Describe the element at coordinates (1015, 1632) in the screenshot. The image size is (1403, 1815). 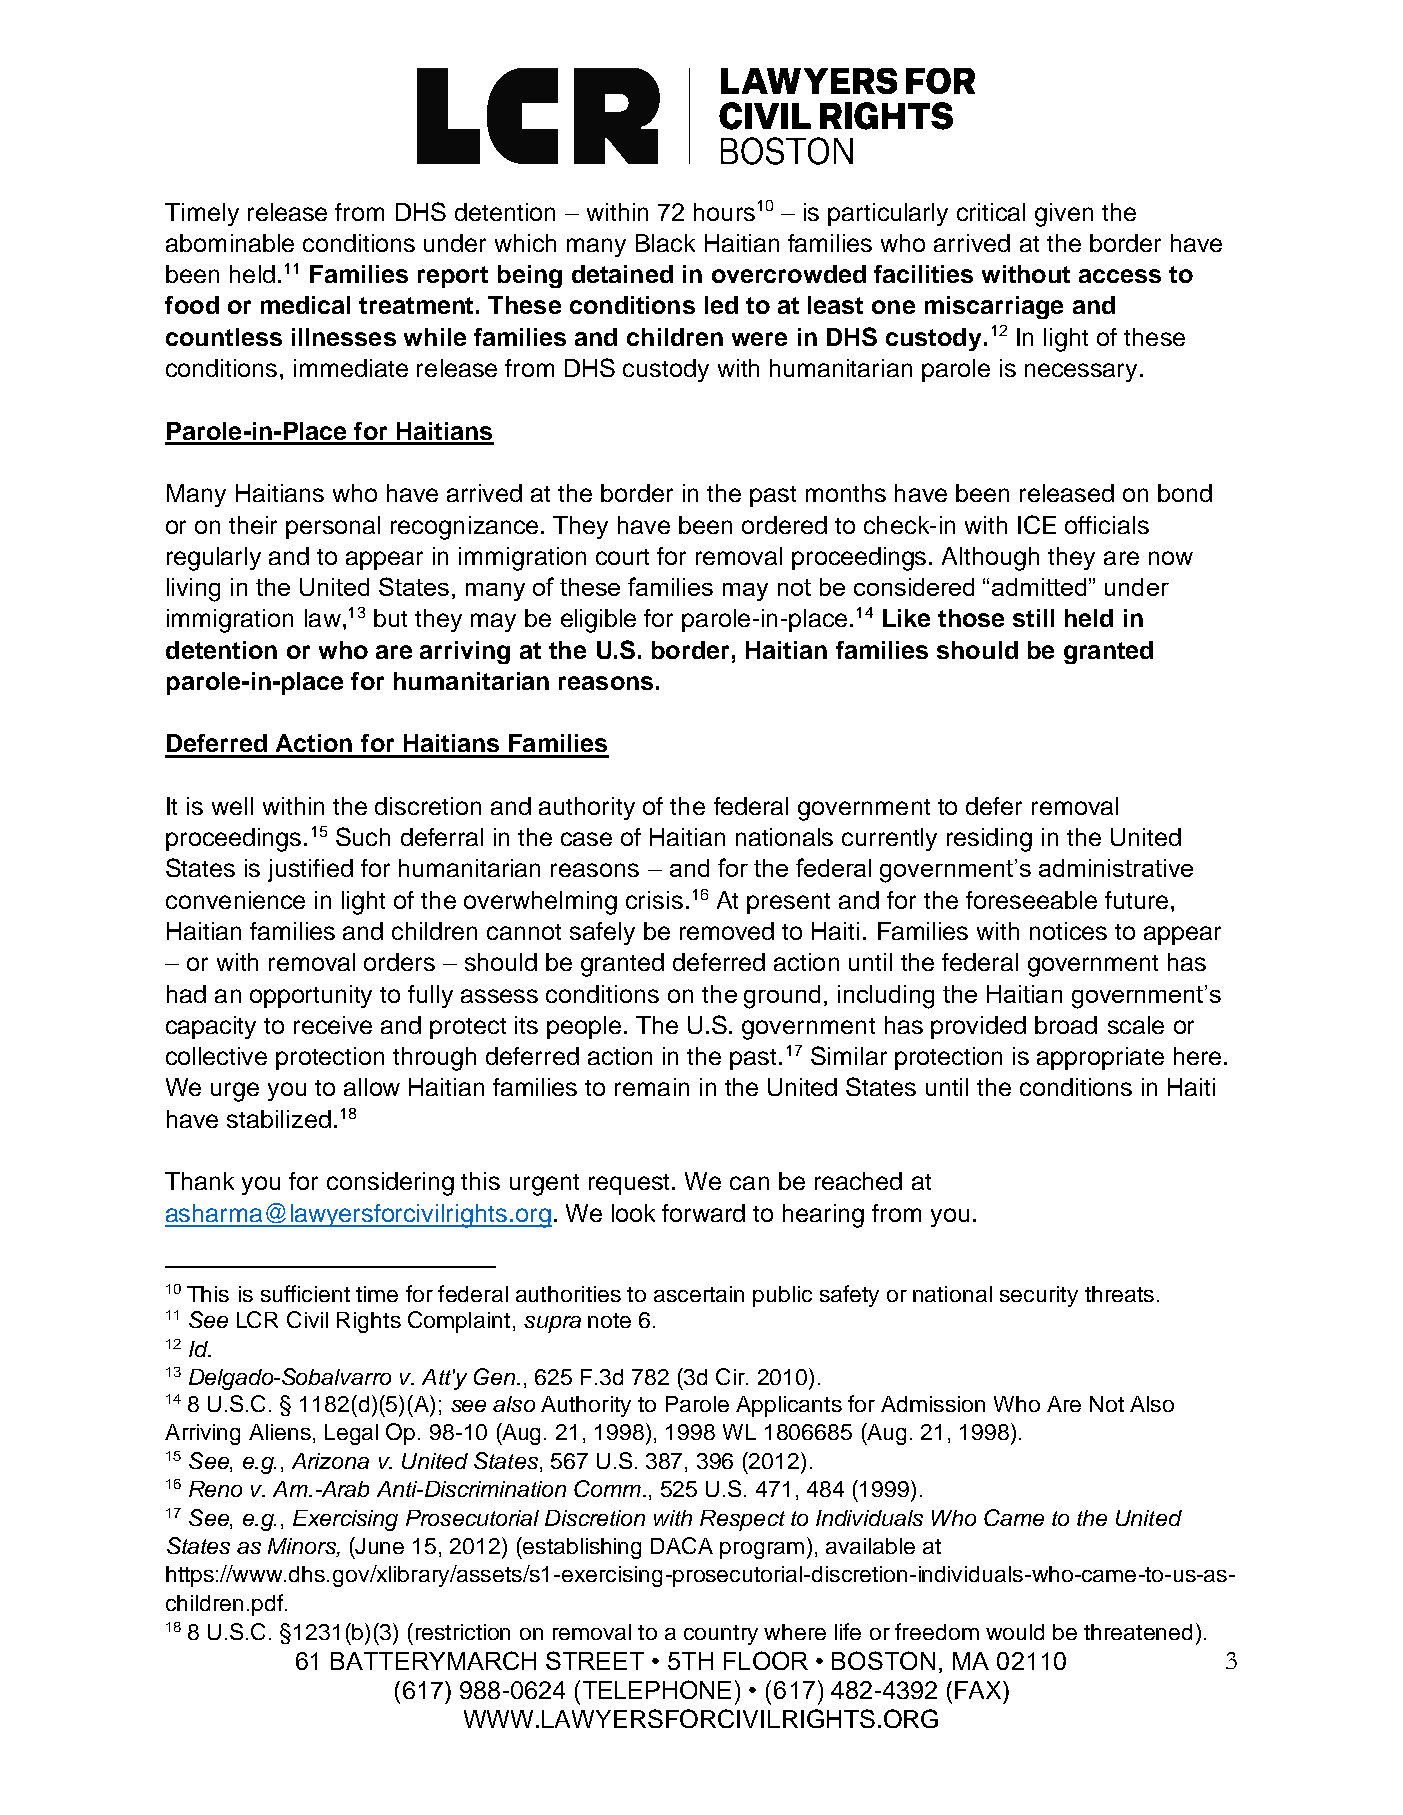
I see `would` at that location.
